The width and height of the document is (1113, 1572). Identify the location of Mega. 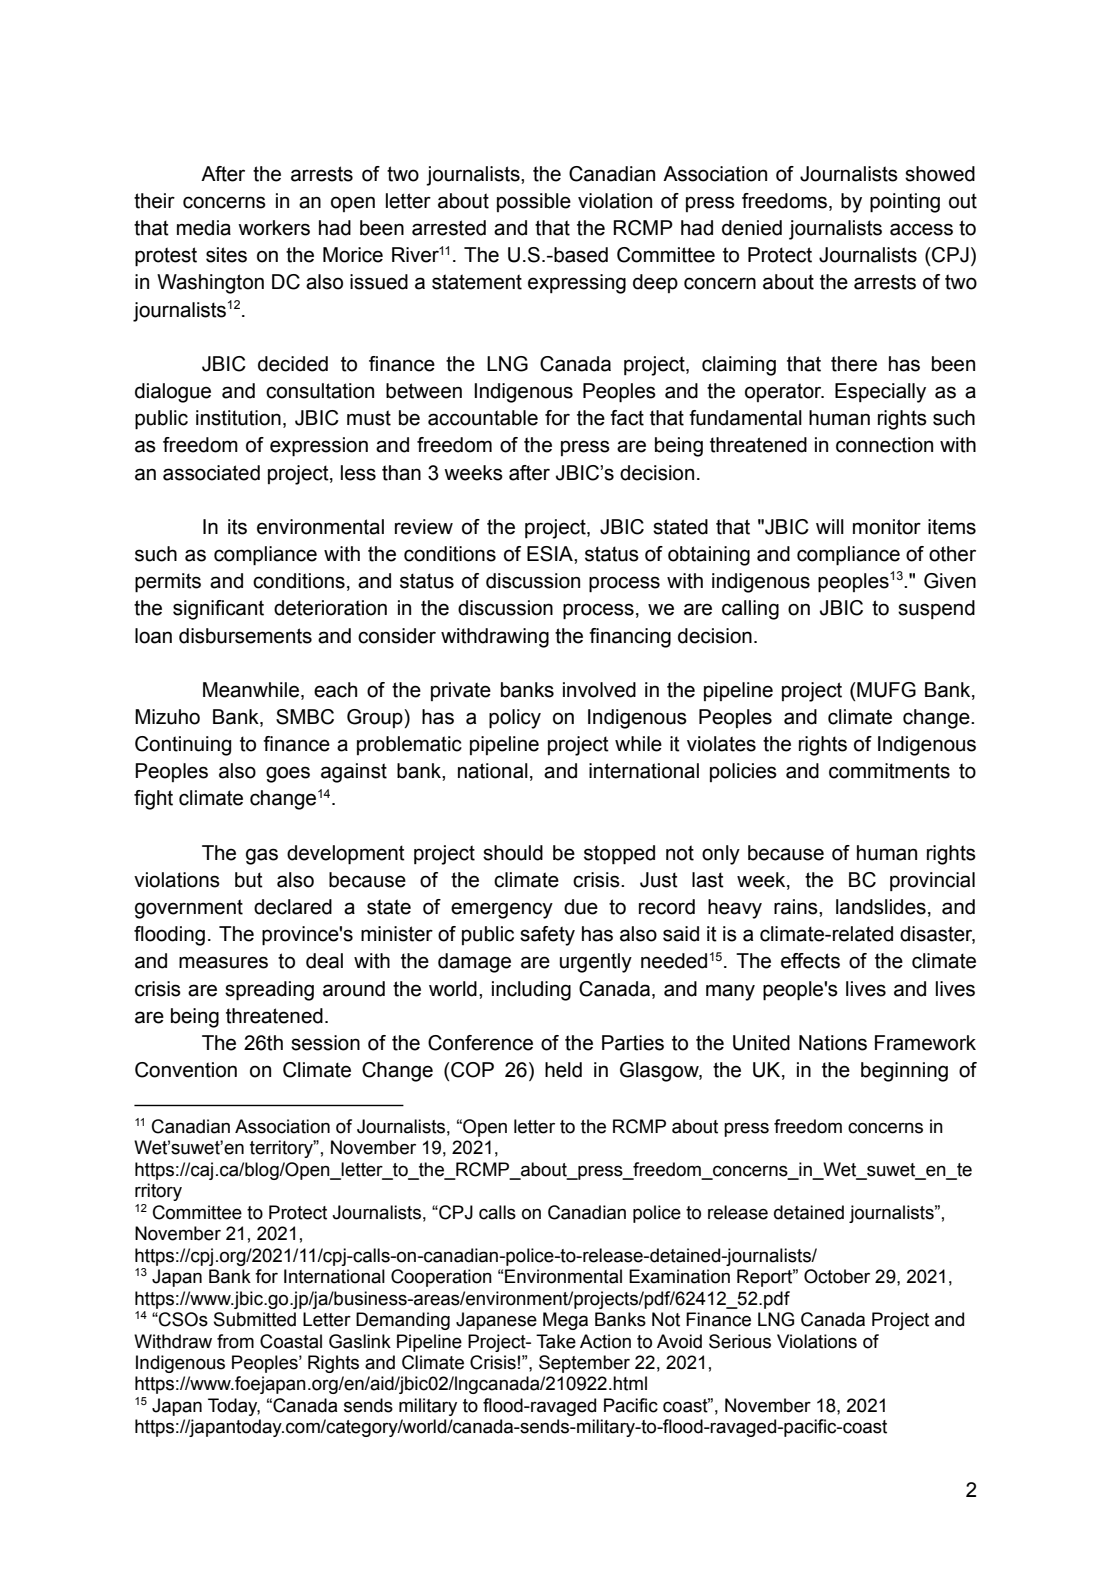
(565, 1321).
